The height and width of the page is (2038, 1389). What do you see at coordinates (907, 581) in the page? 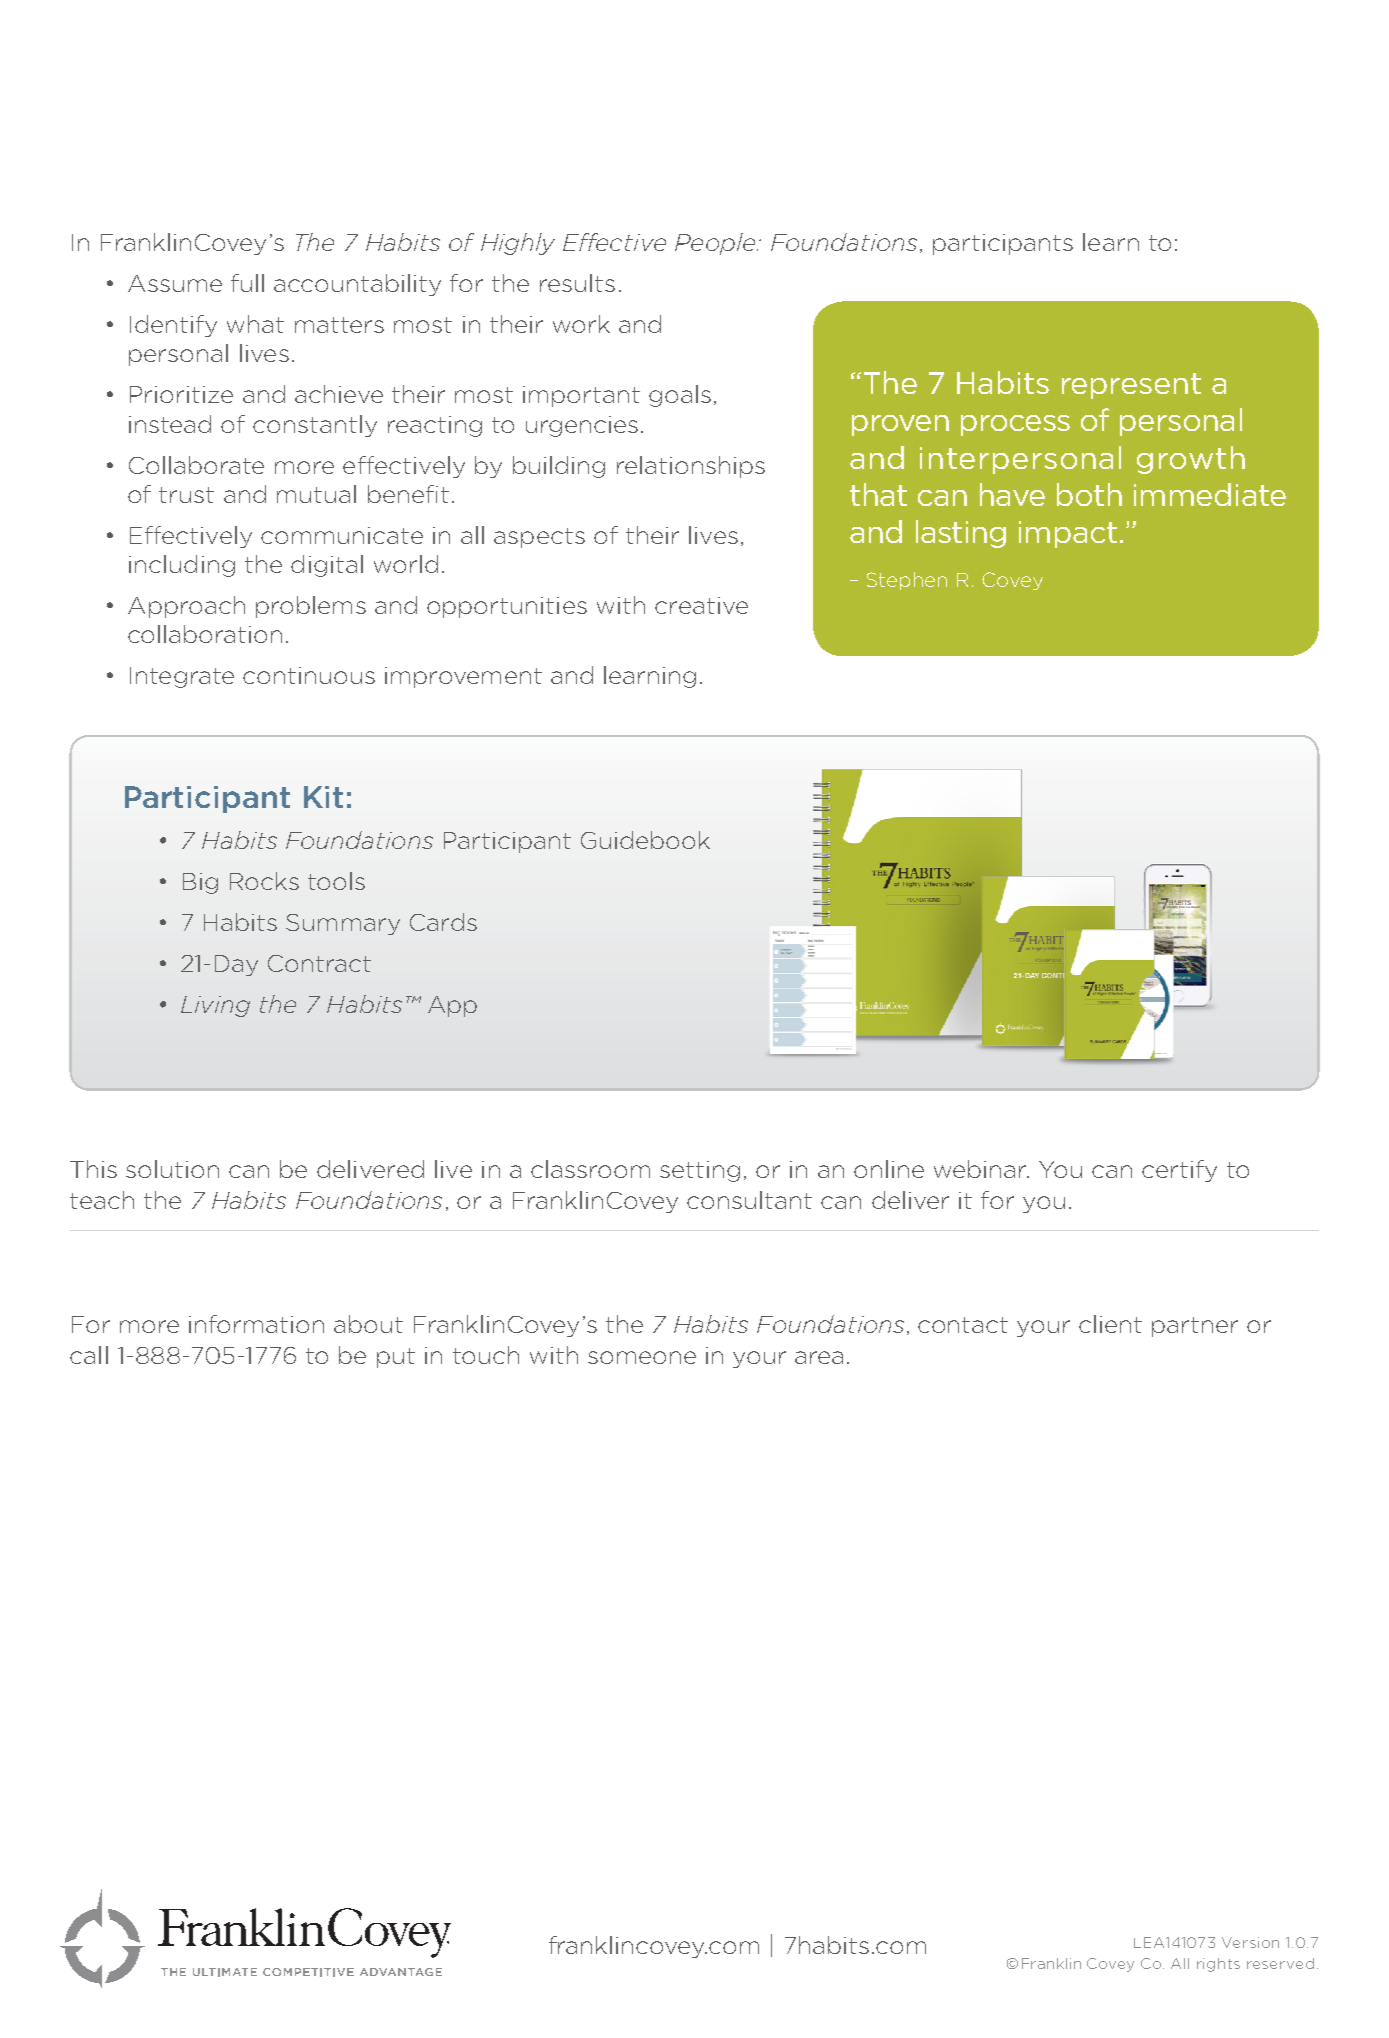
I see `Stephen` at bounding box center [907, 581].
